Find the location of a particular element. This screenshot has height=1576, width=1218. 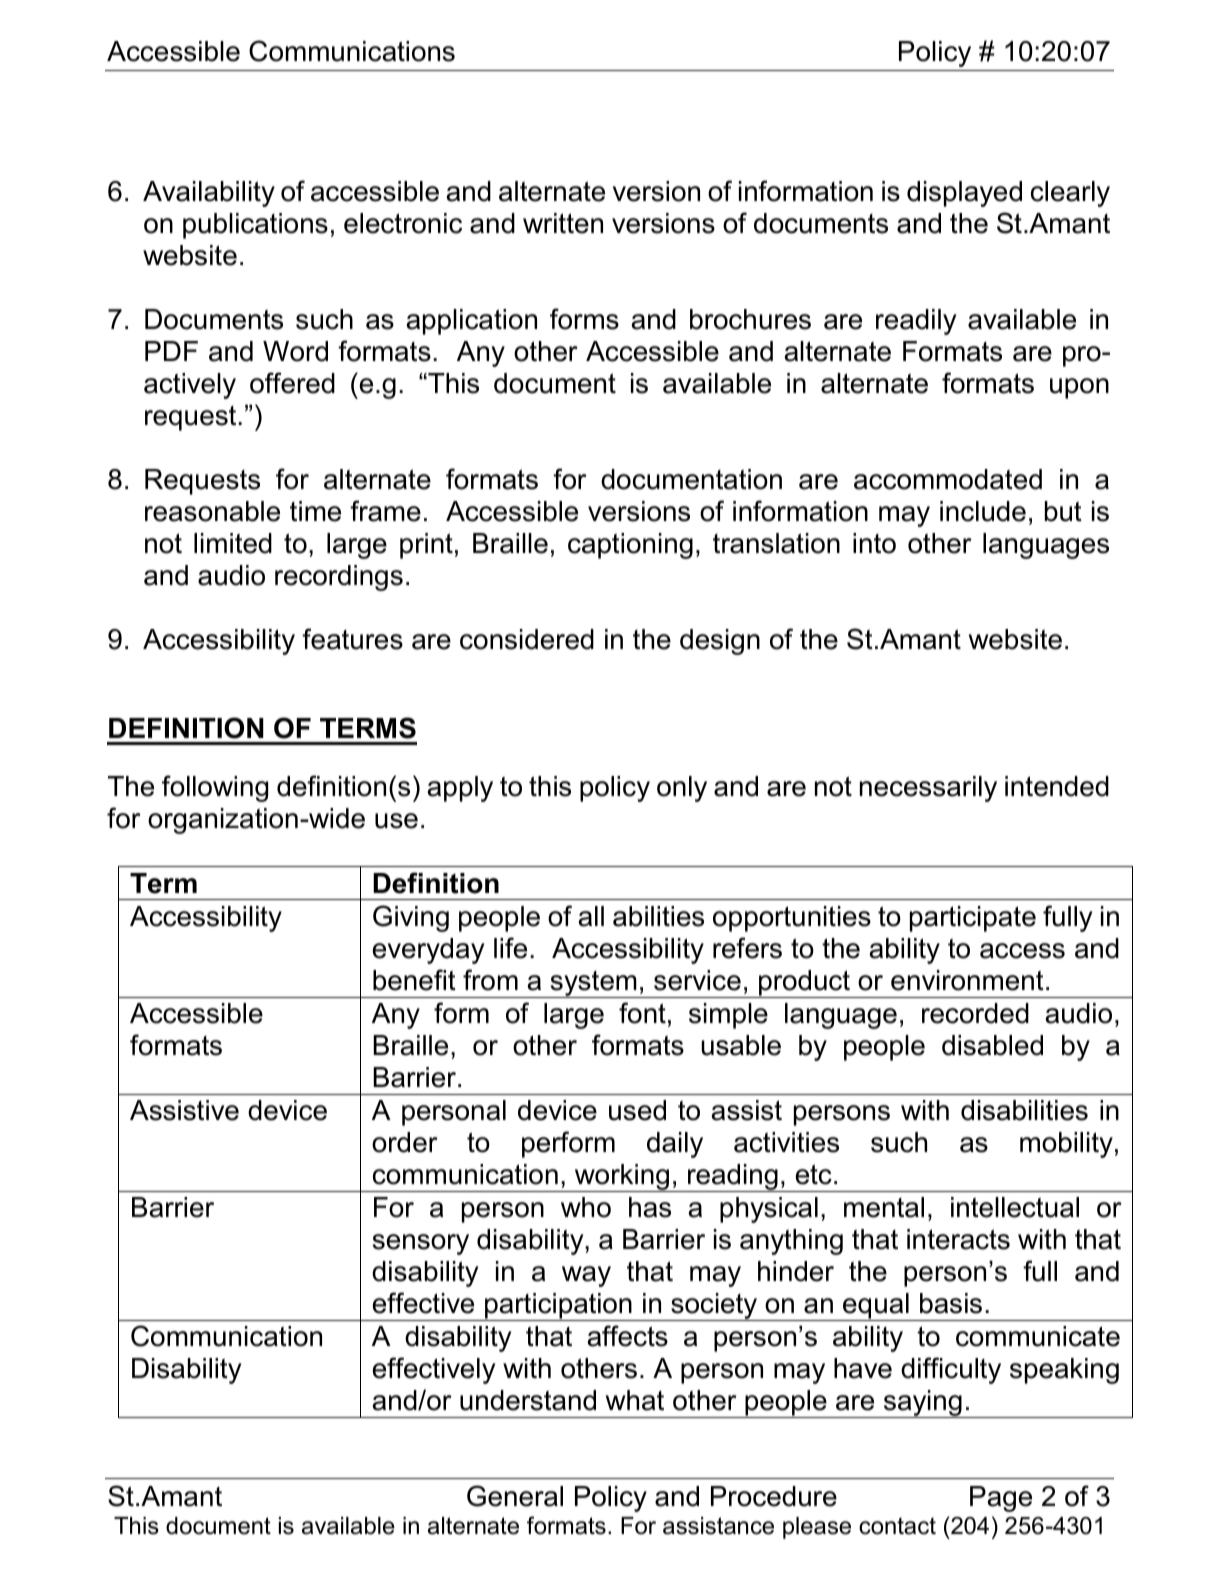

into is located at coordinates (874, 543).
